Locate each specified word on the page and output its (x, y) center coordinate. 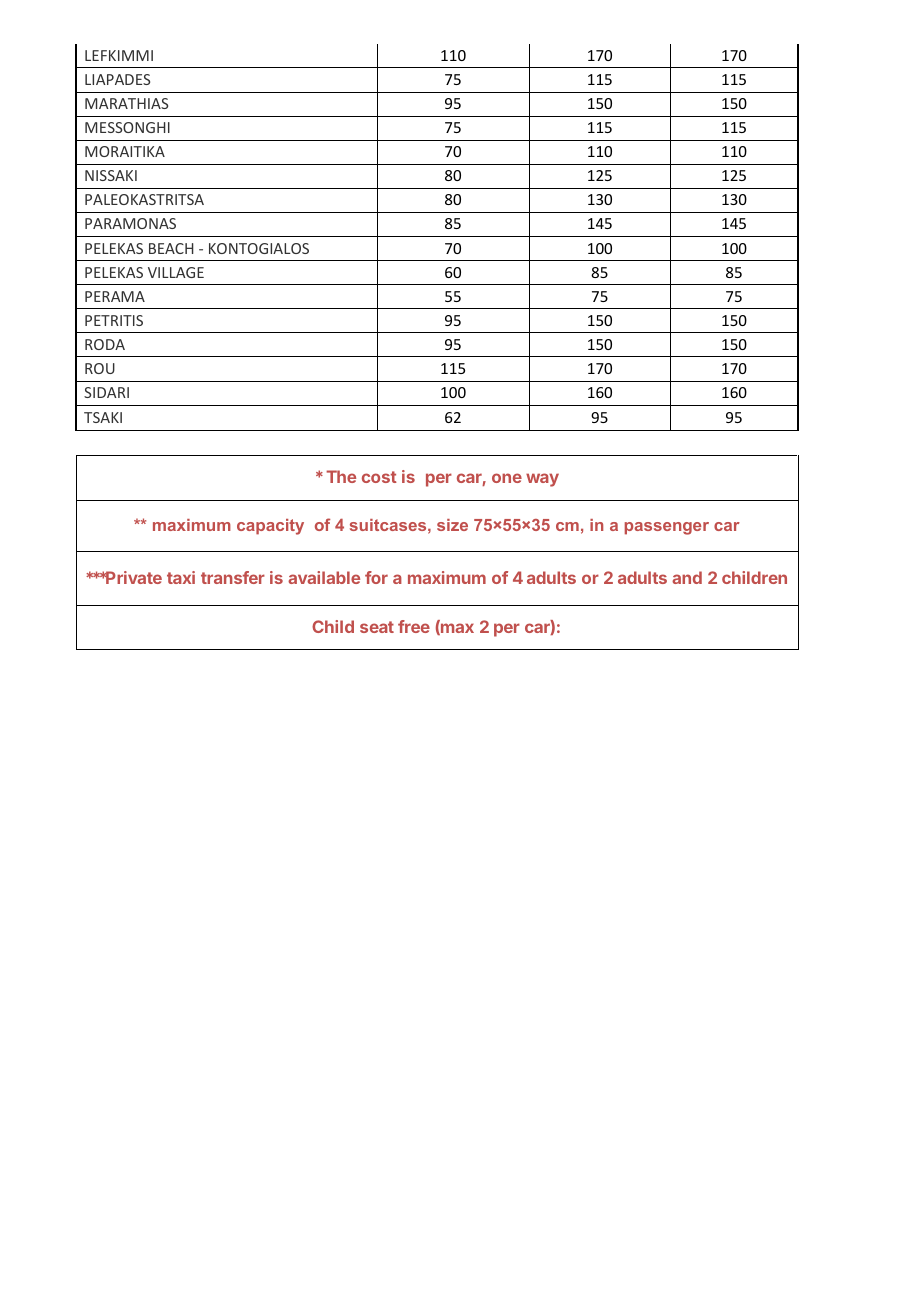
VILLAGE (176, 272)
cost (379, 477)
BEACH (171, 248)
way (542, 480)
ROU (100, 368)
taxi (181, 577)
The (341, 476)
